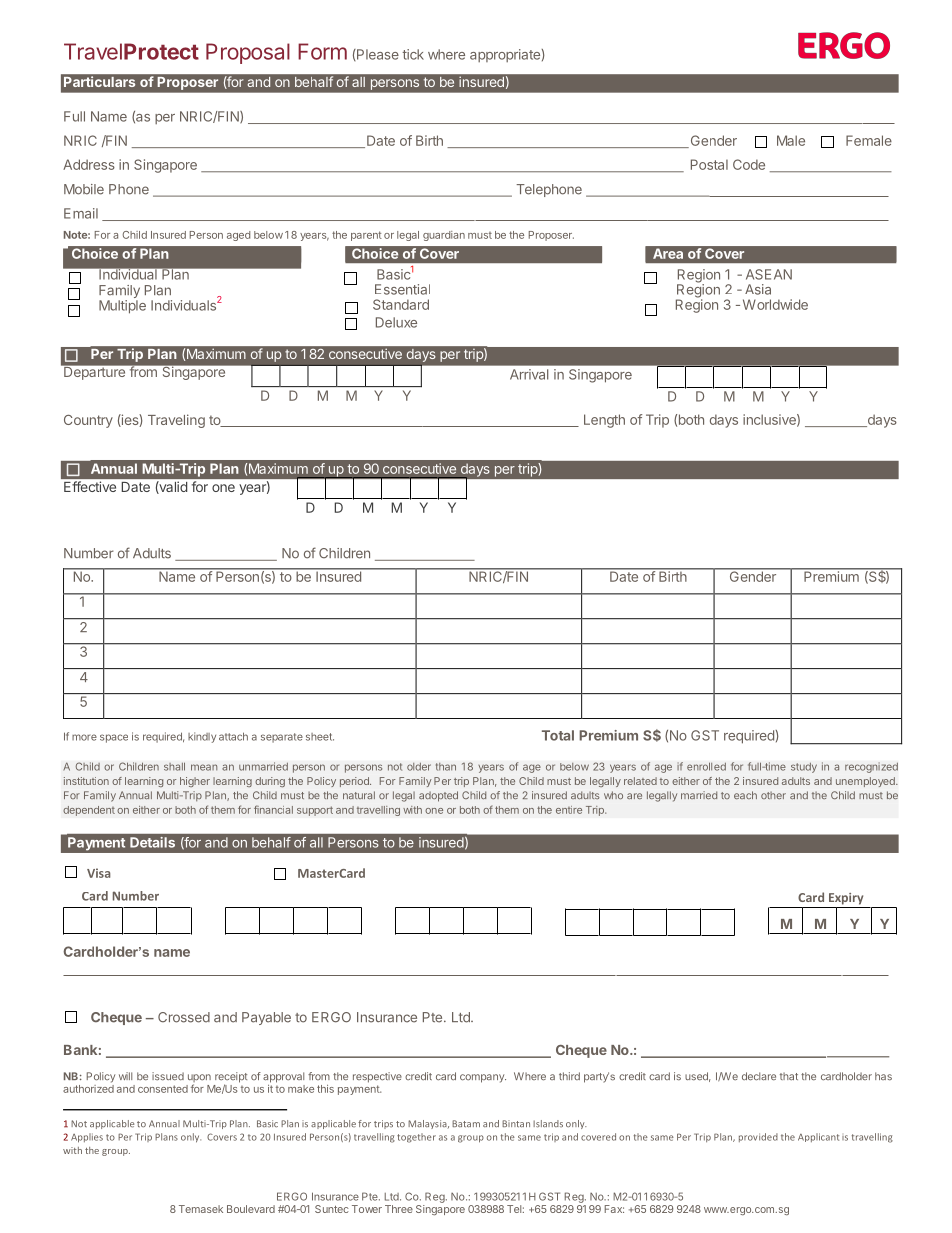 The image size is (952, 1233). Describe the element at coordinates (416, 1138) in the image. I see `together` at that location.
